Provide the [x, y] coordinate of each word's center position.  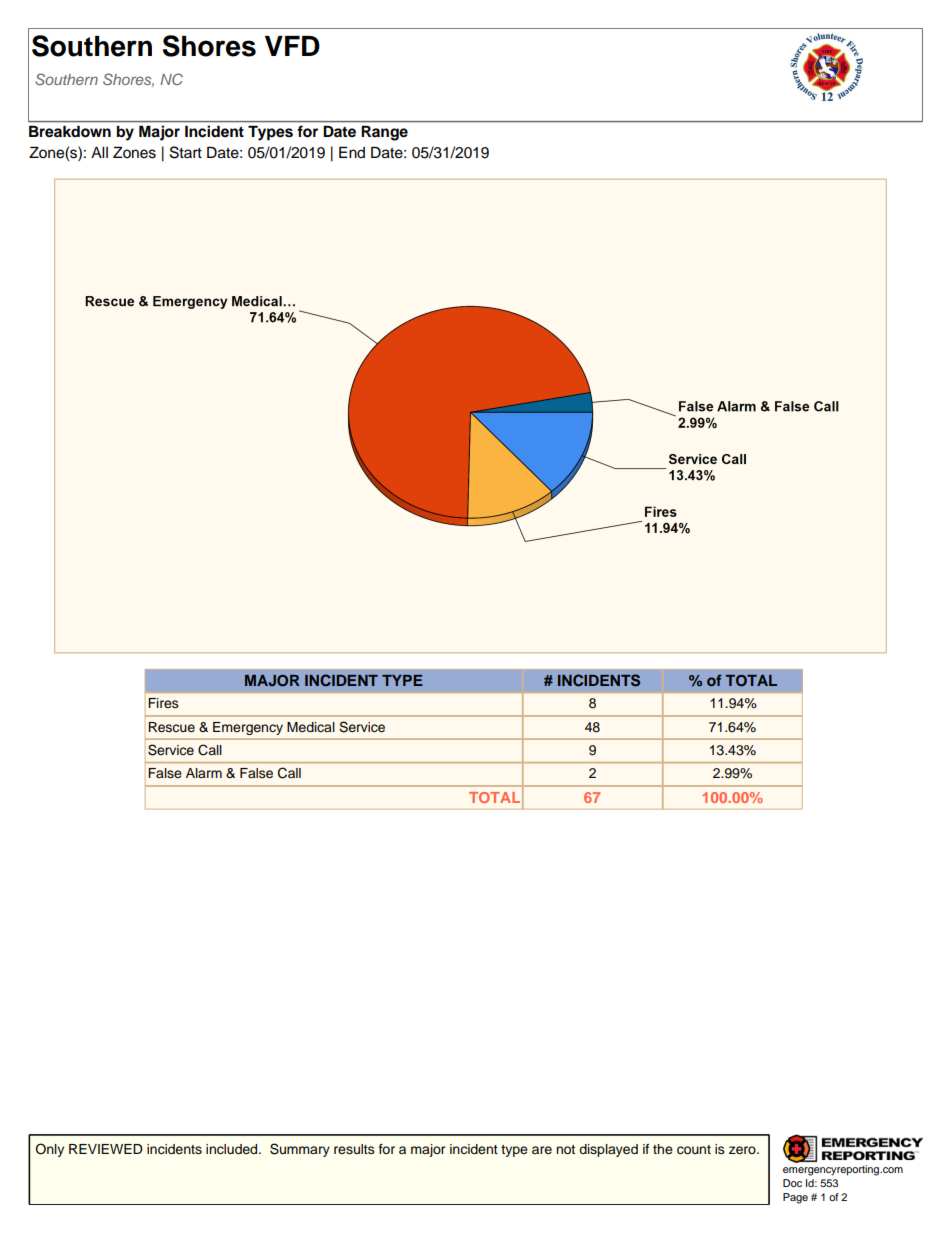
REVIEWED [105, 1149]
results [354, 1149]
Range [384, 133]
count [694, 1150]
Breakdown [70, 131]
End [352, 152]
